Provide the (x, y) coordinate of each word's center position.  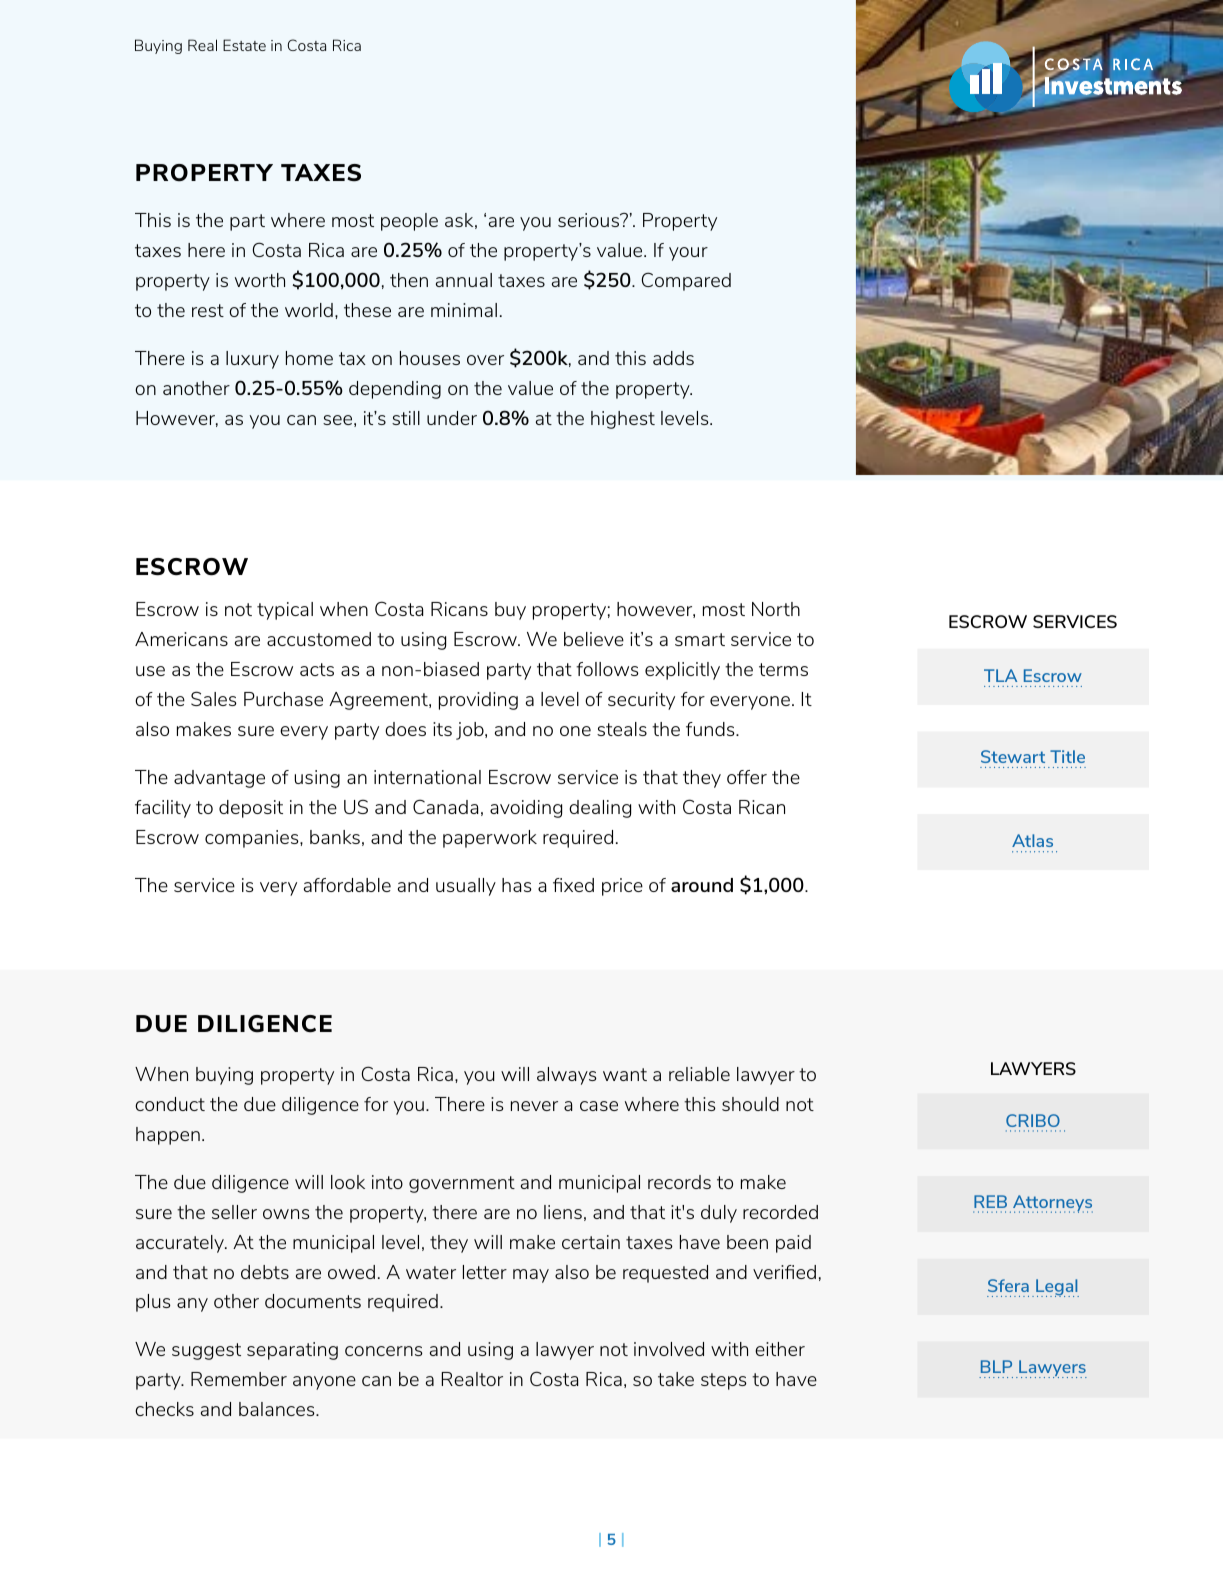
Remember (239, 1379)
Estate (244, 45)
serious (589, 220)
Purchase (283, 699)
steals (622, 729)
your (688, 254)
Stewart (1013, 756)
